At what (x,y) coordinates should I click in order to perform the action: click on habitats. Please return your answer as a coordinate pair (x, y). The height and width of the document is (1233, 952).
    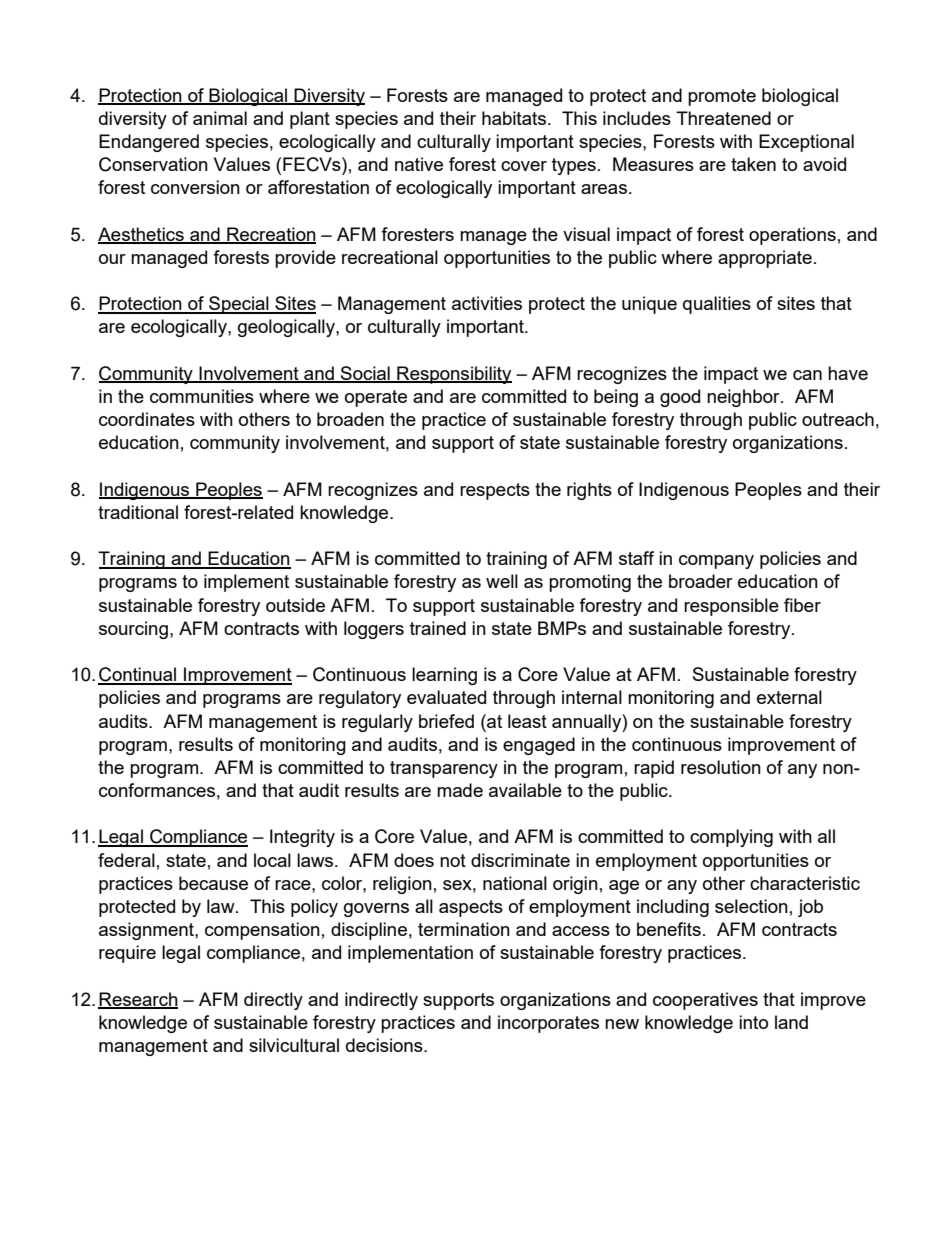
    Looking at the image, I should click on (514, 118).
